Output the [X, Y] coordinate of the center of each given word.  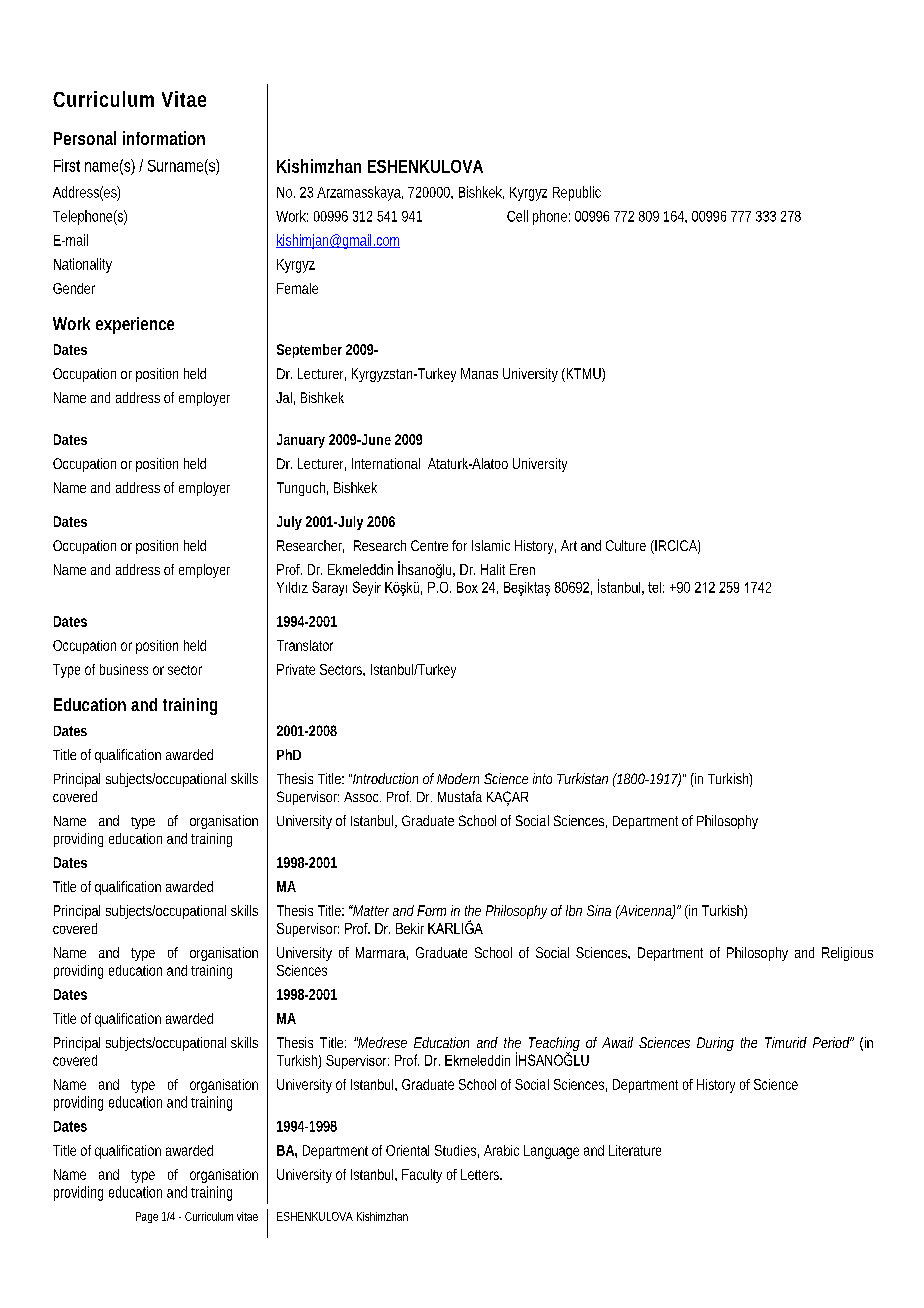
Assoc [362, 797]
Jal [284, 397]
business [124, 669]
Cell [517, 216]
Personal [85, 138]
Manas [479, 373]
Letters [481, 1174]
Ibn [574, 910]
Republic [577, 193]
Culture [626, 545]
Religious [847, 954]
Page [147, 1217]
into [542, 778]
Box [467, 587]
